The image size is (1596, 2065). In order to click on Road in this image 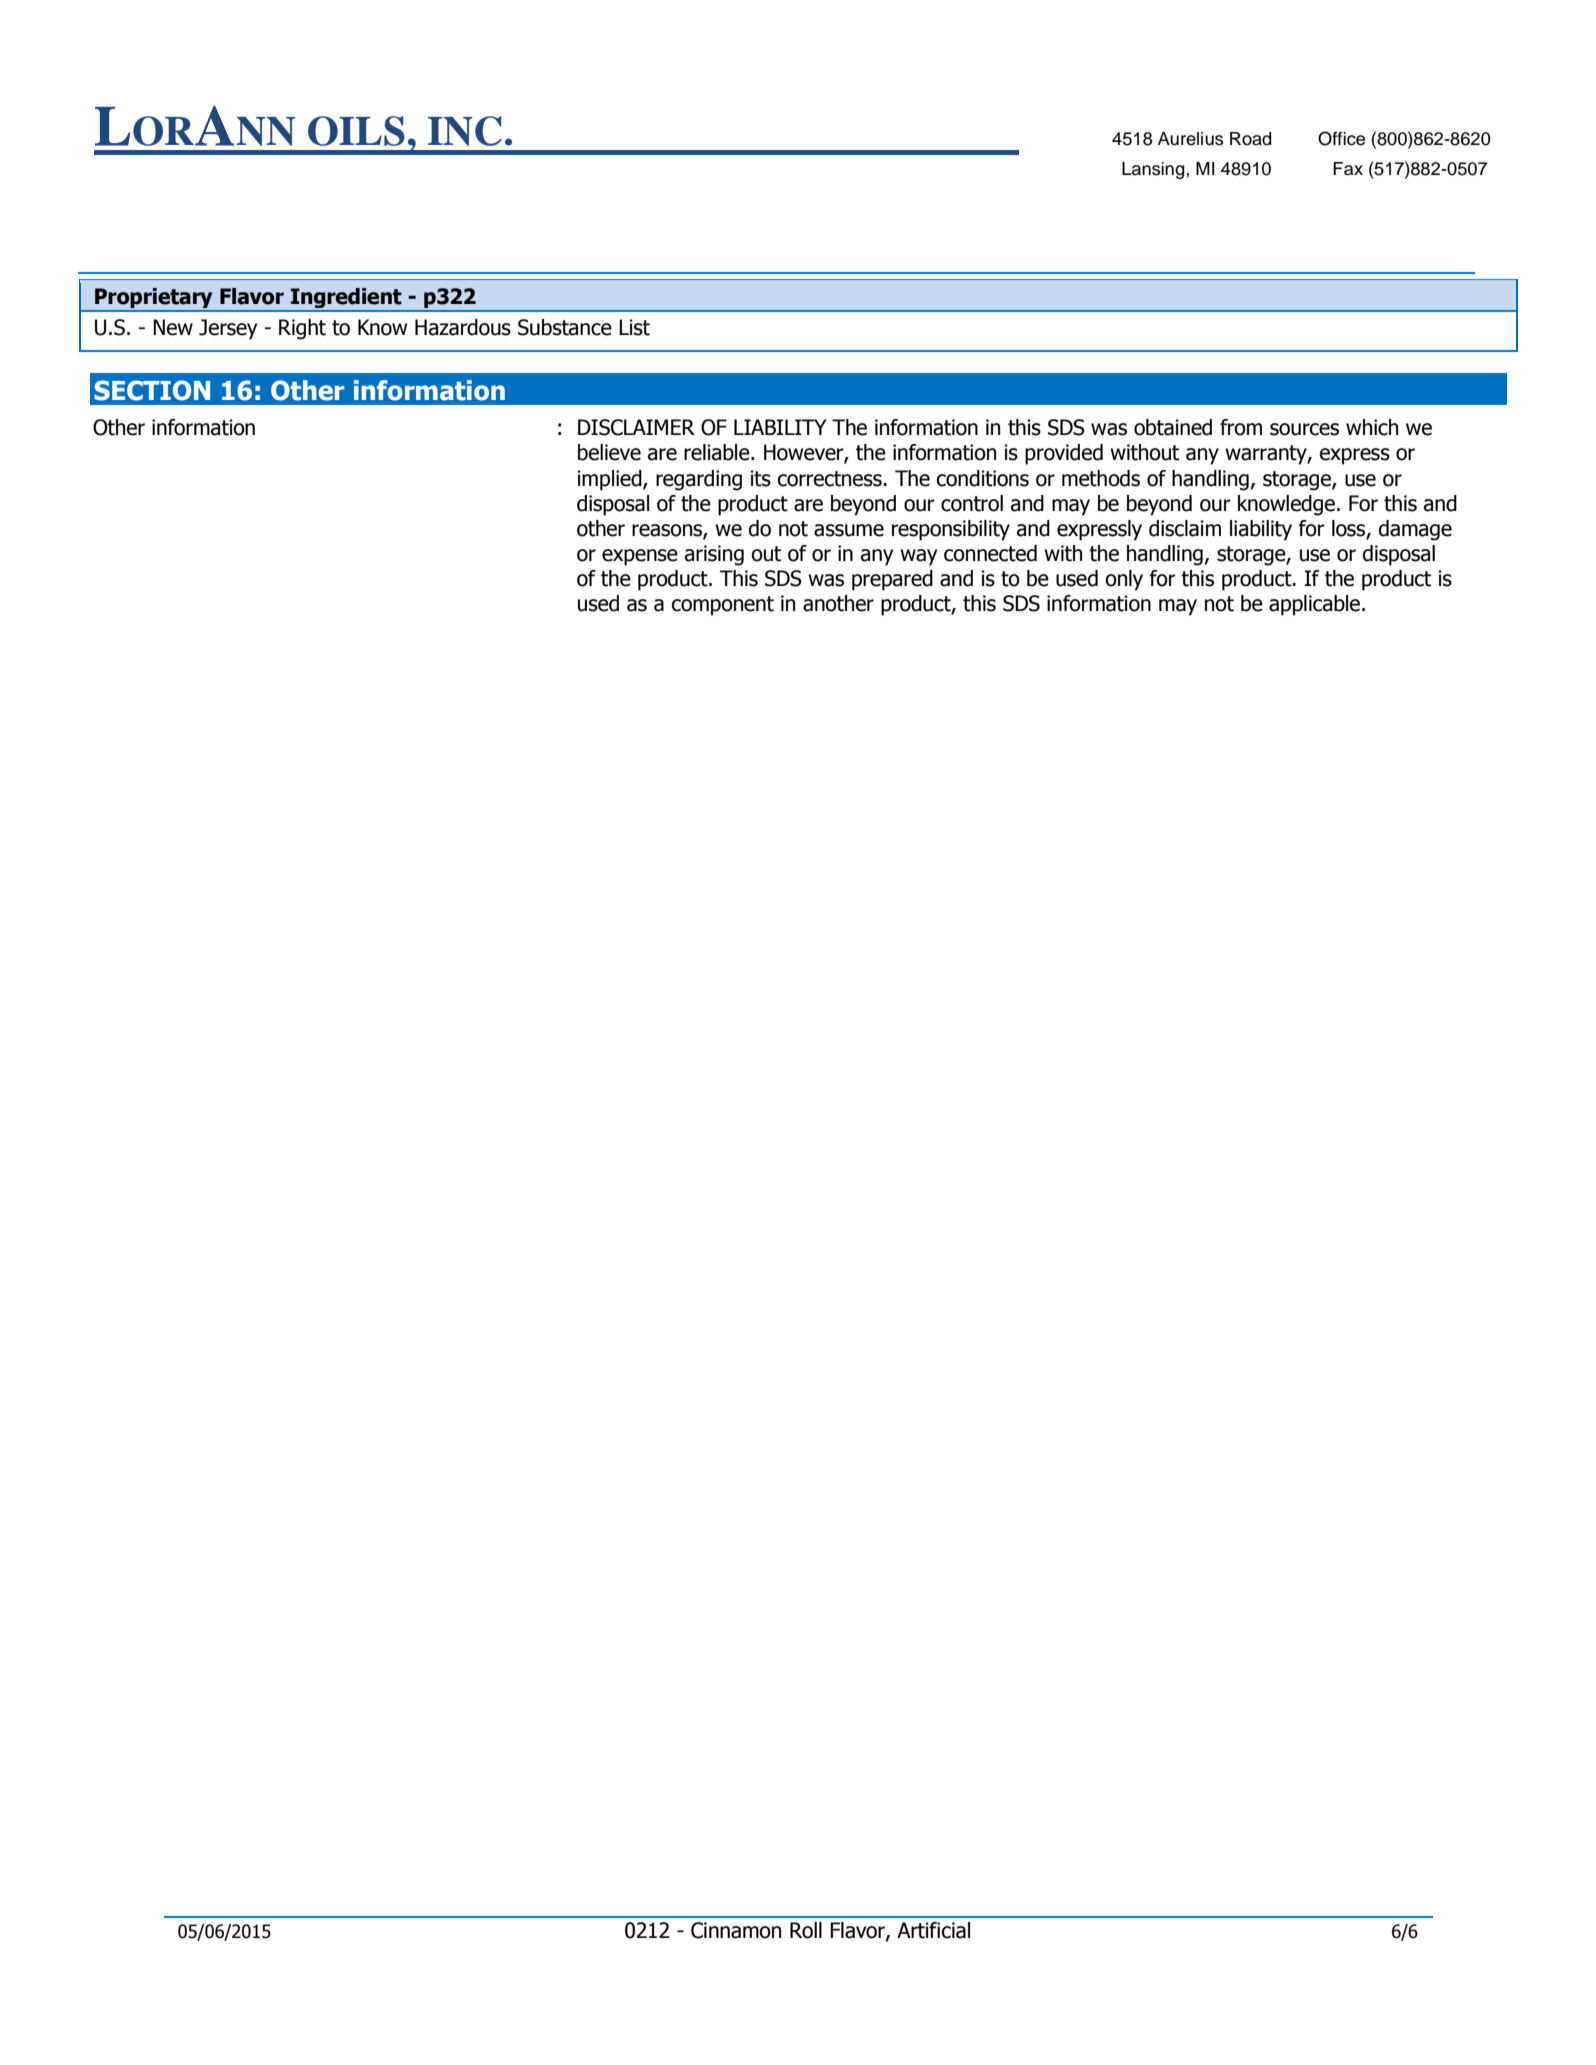, I will do `click(1250, 139)`.
